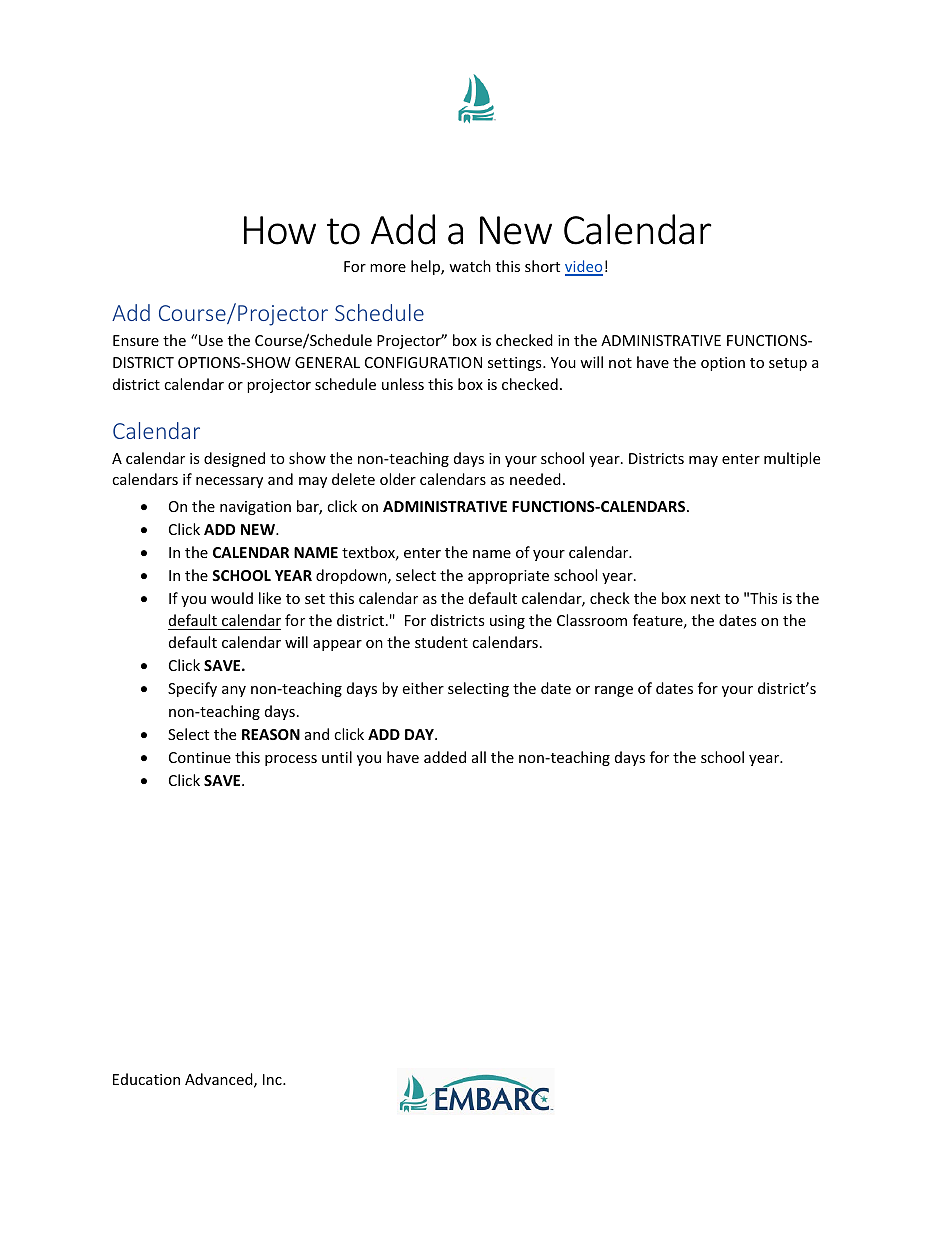  Describe the element at coordinates (192, 689) in the screenshot. I see `Specify` at that location.
